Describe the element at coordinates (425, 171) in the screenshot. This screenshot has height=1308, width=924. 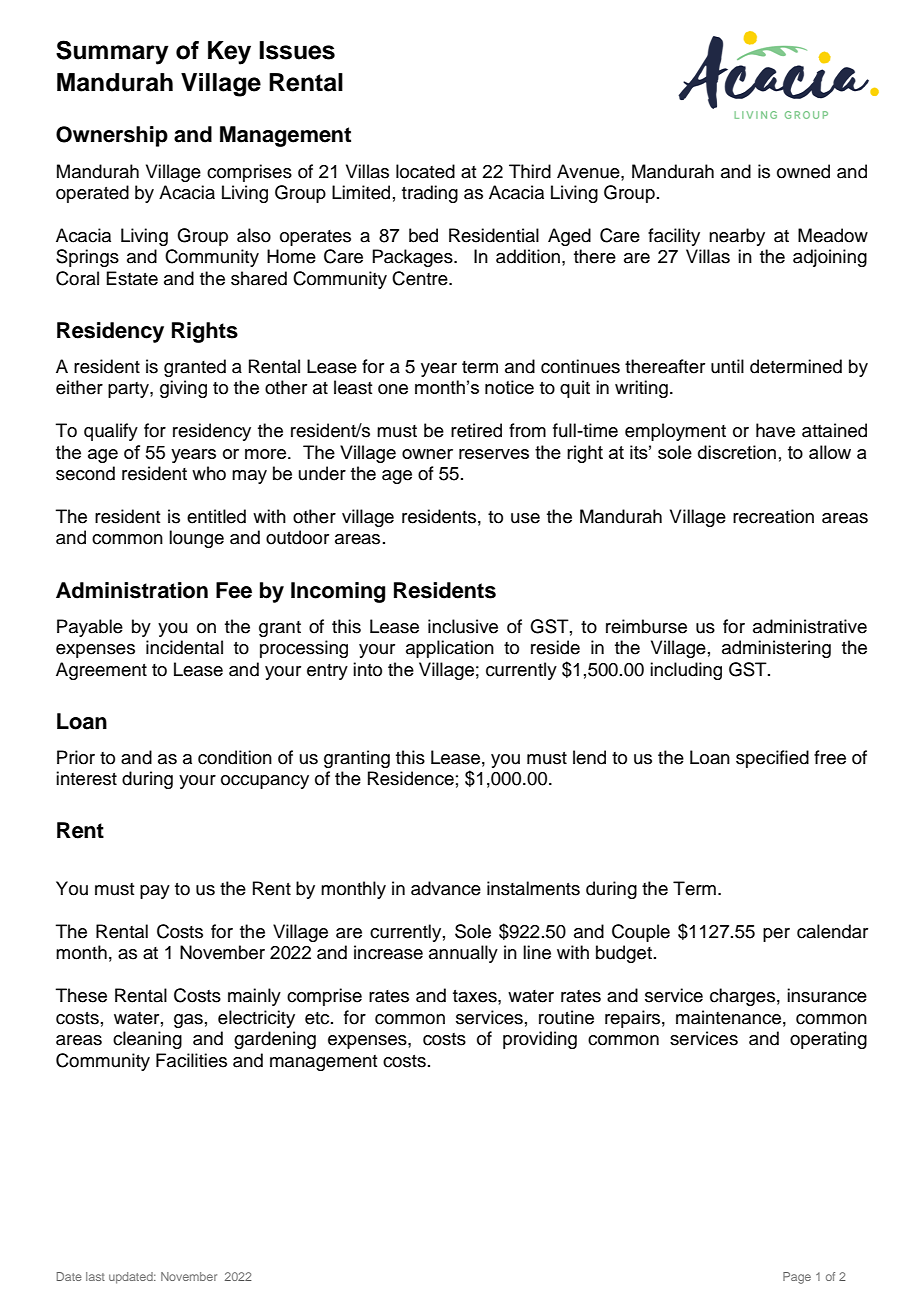
I see `located` at that location.
